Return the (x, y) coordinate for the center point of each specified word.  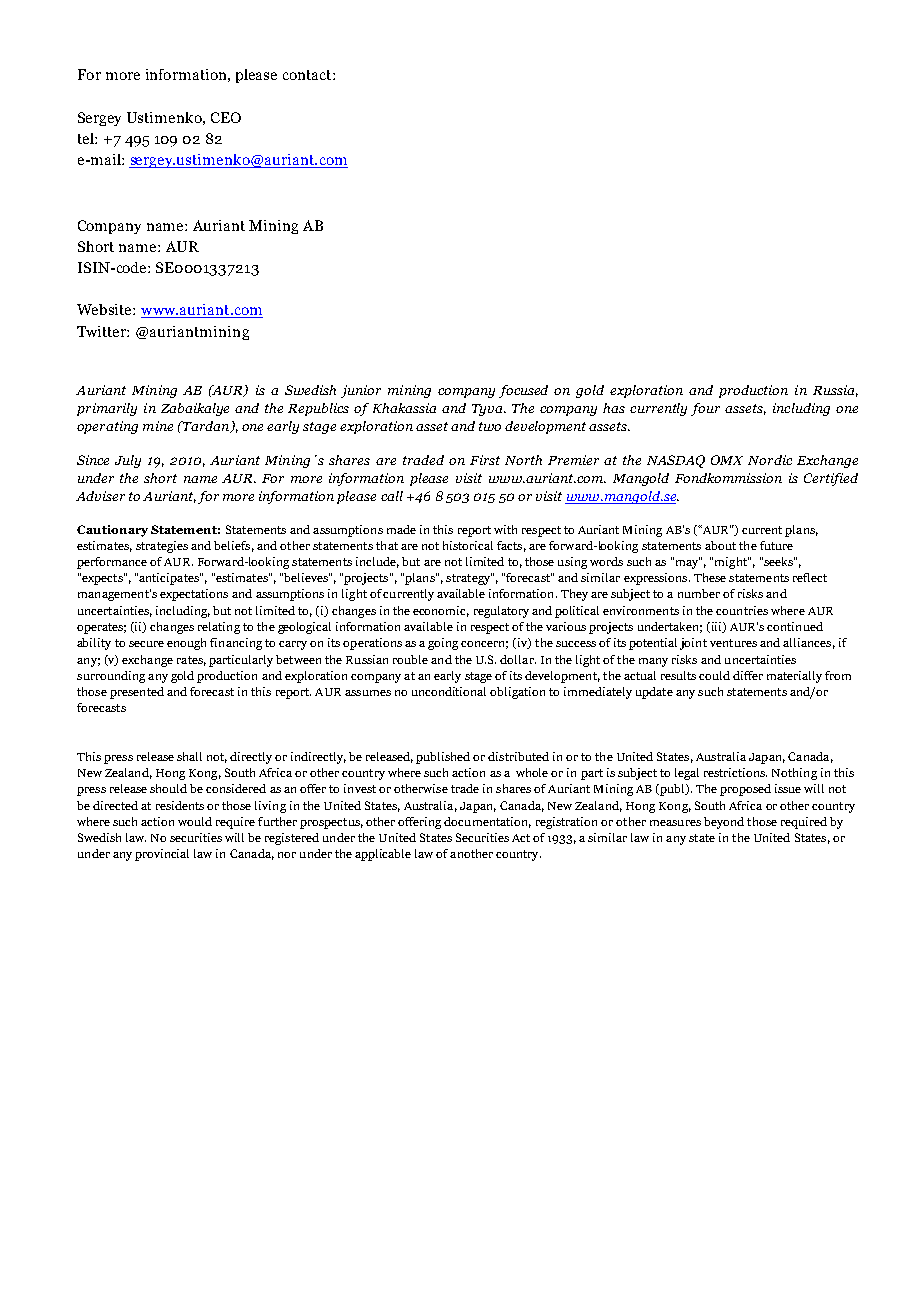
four (705, 409)
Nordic (770, 460)
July (128, 461)
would (195, 821)
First (485, 460)
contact (308, 75)
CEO (226, 117)
